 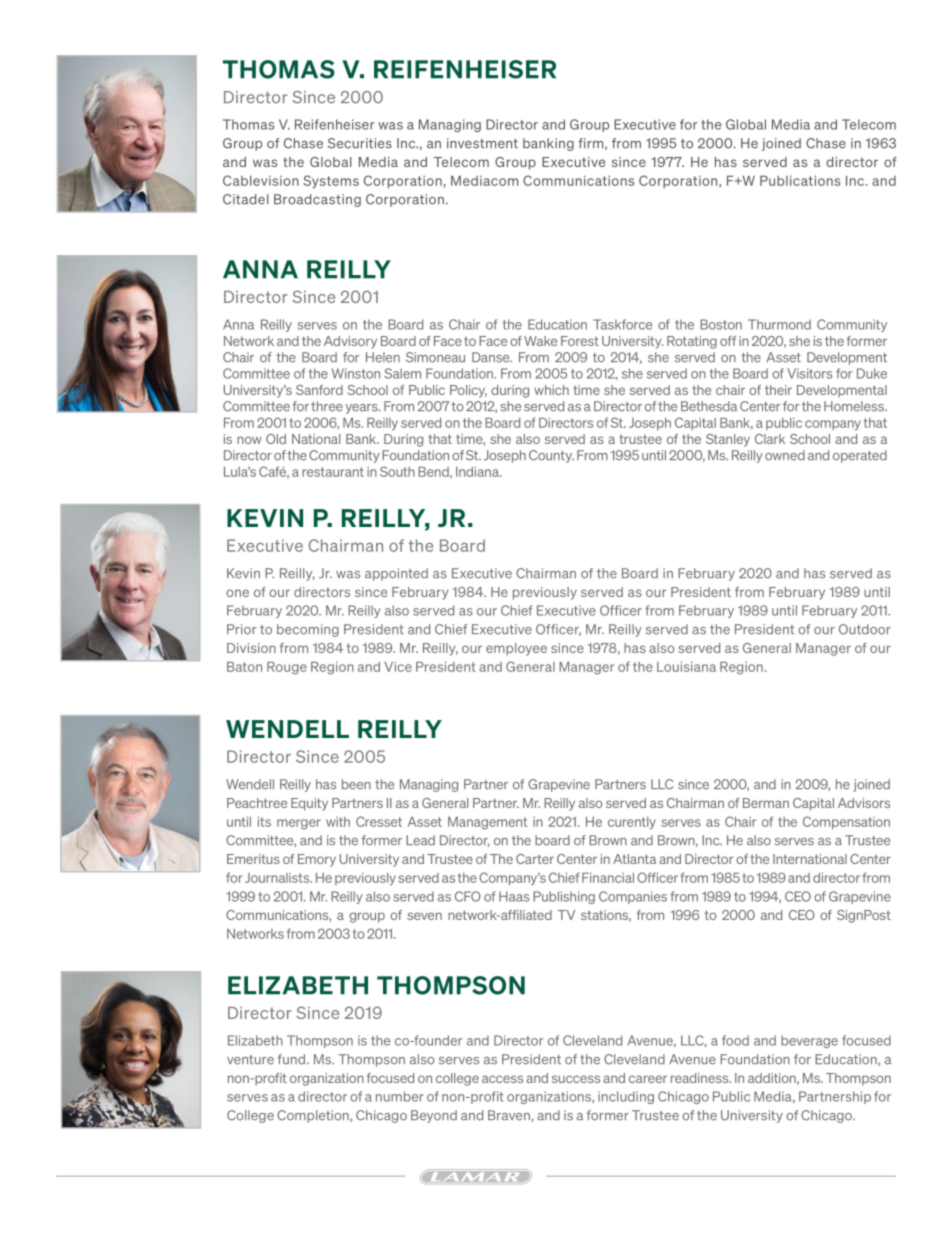 I want to click on Systems, so click(x=331, y=182).
